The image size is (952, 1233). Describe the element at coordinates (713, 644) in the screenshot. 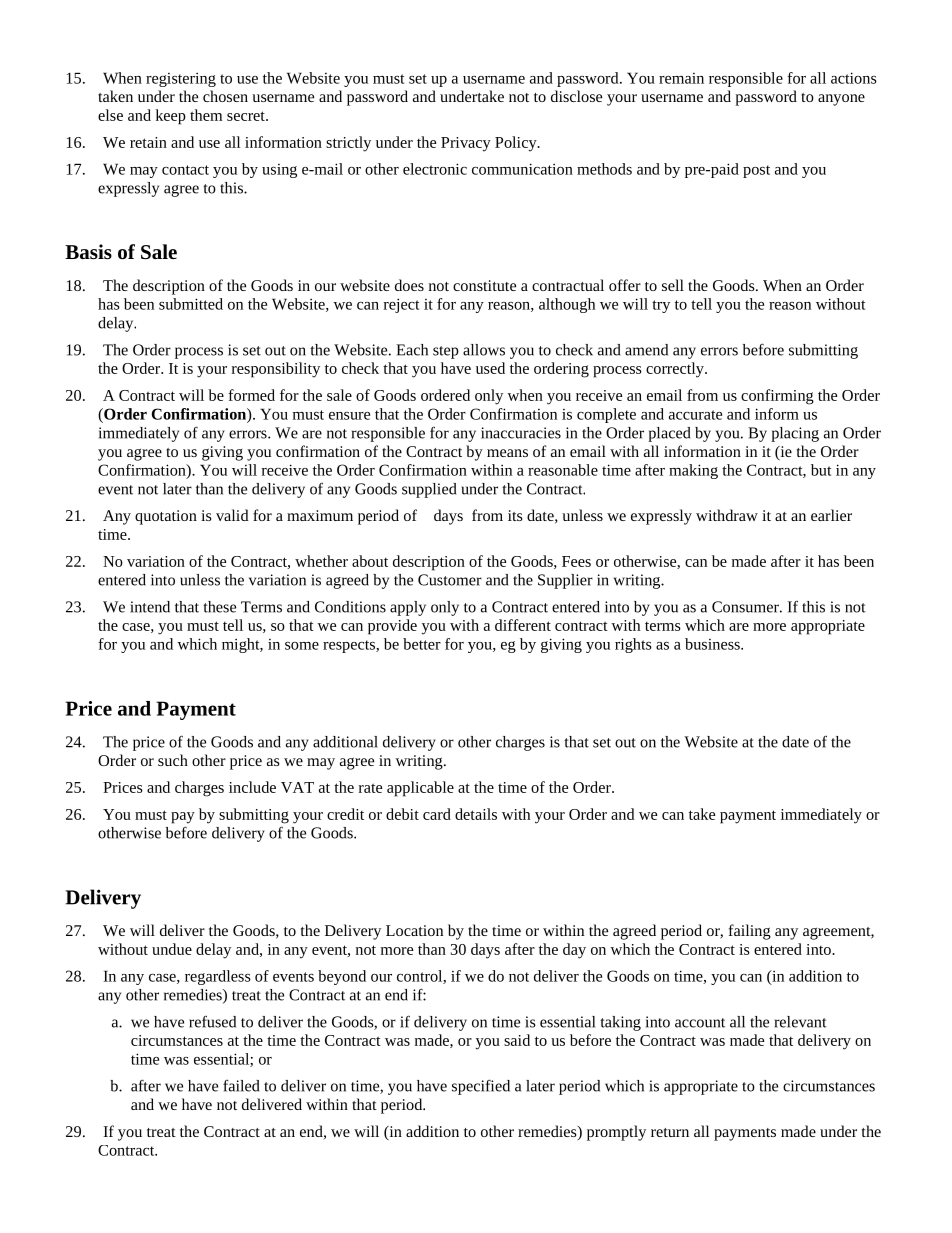

I see `business` at that location.
